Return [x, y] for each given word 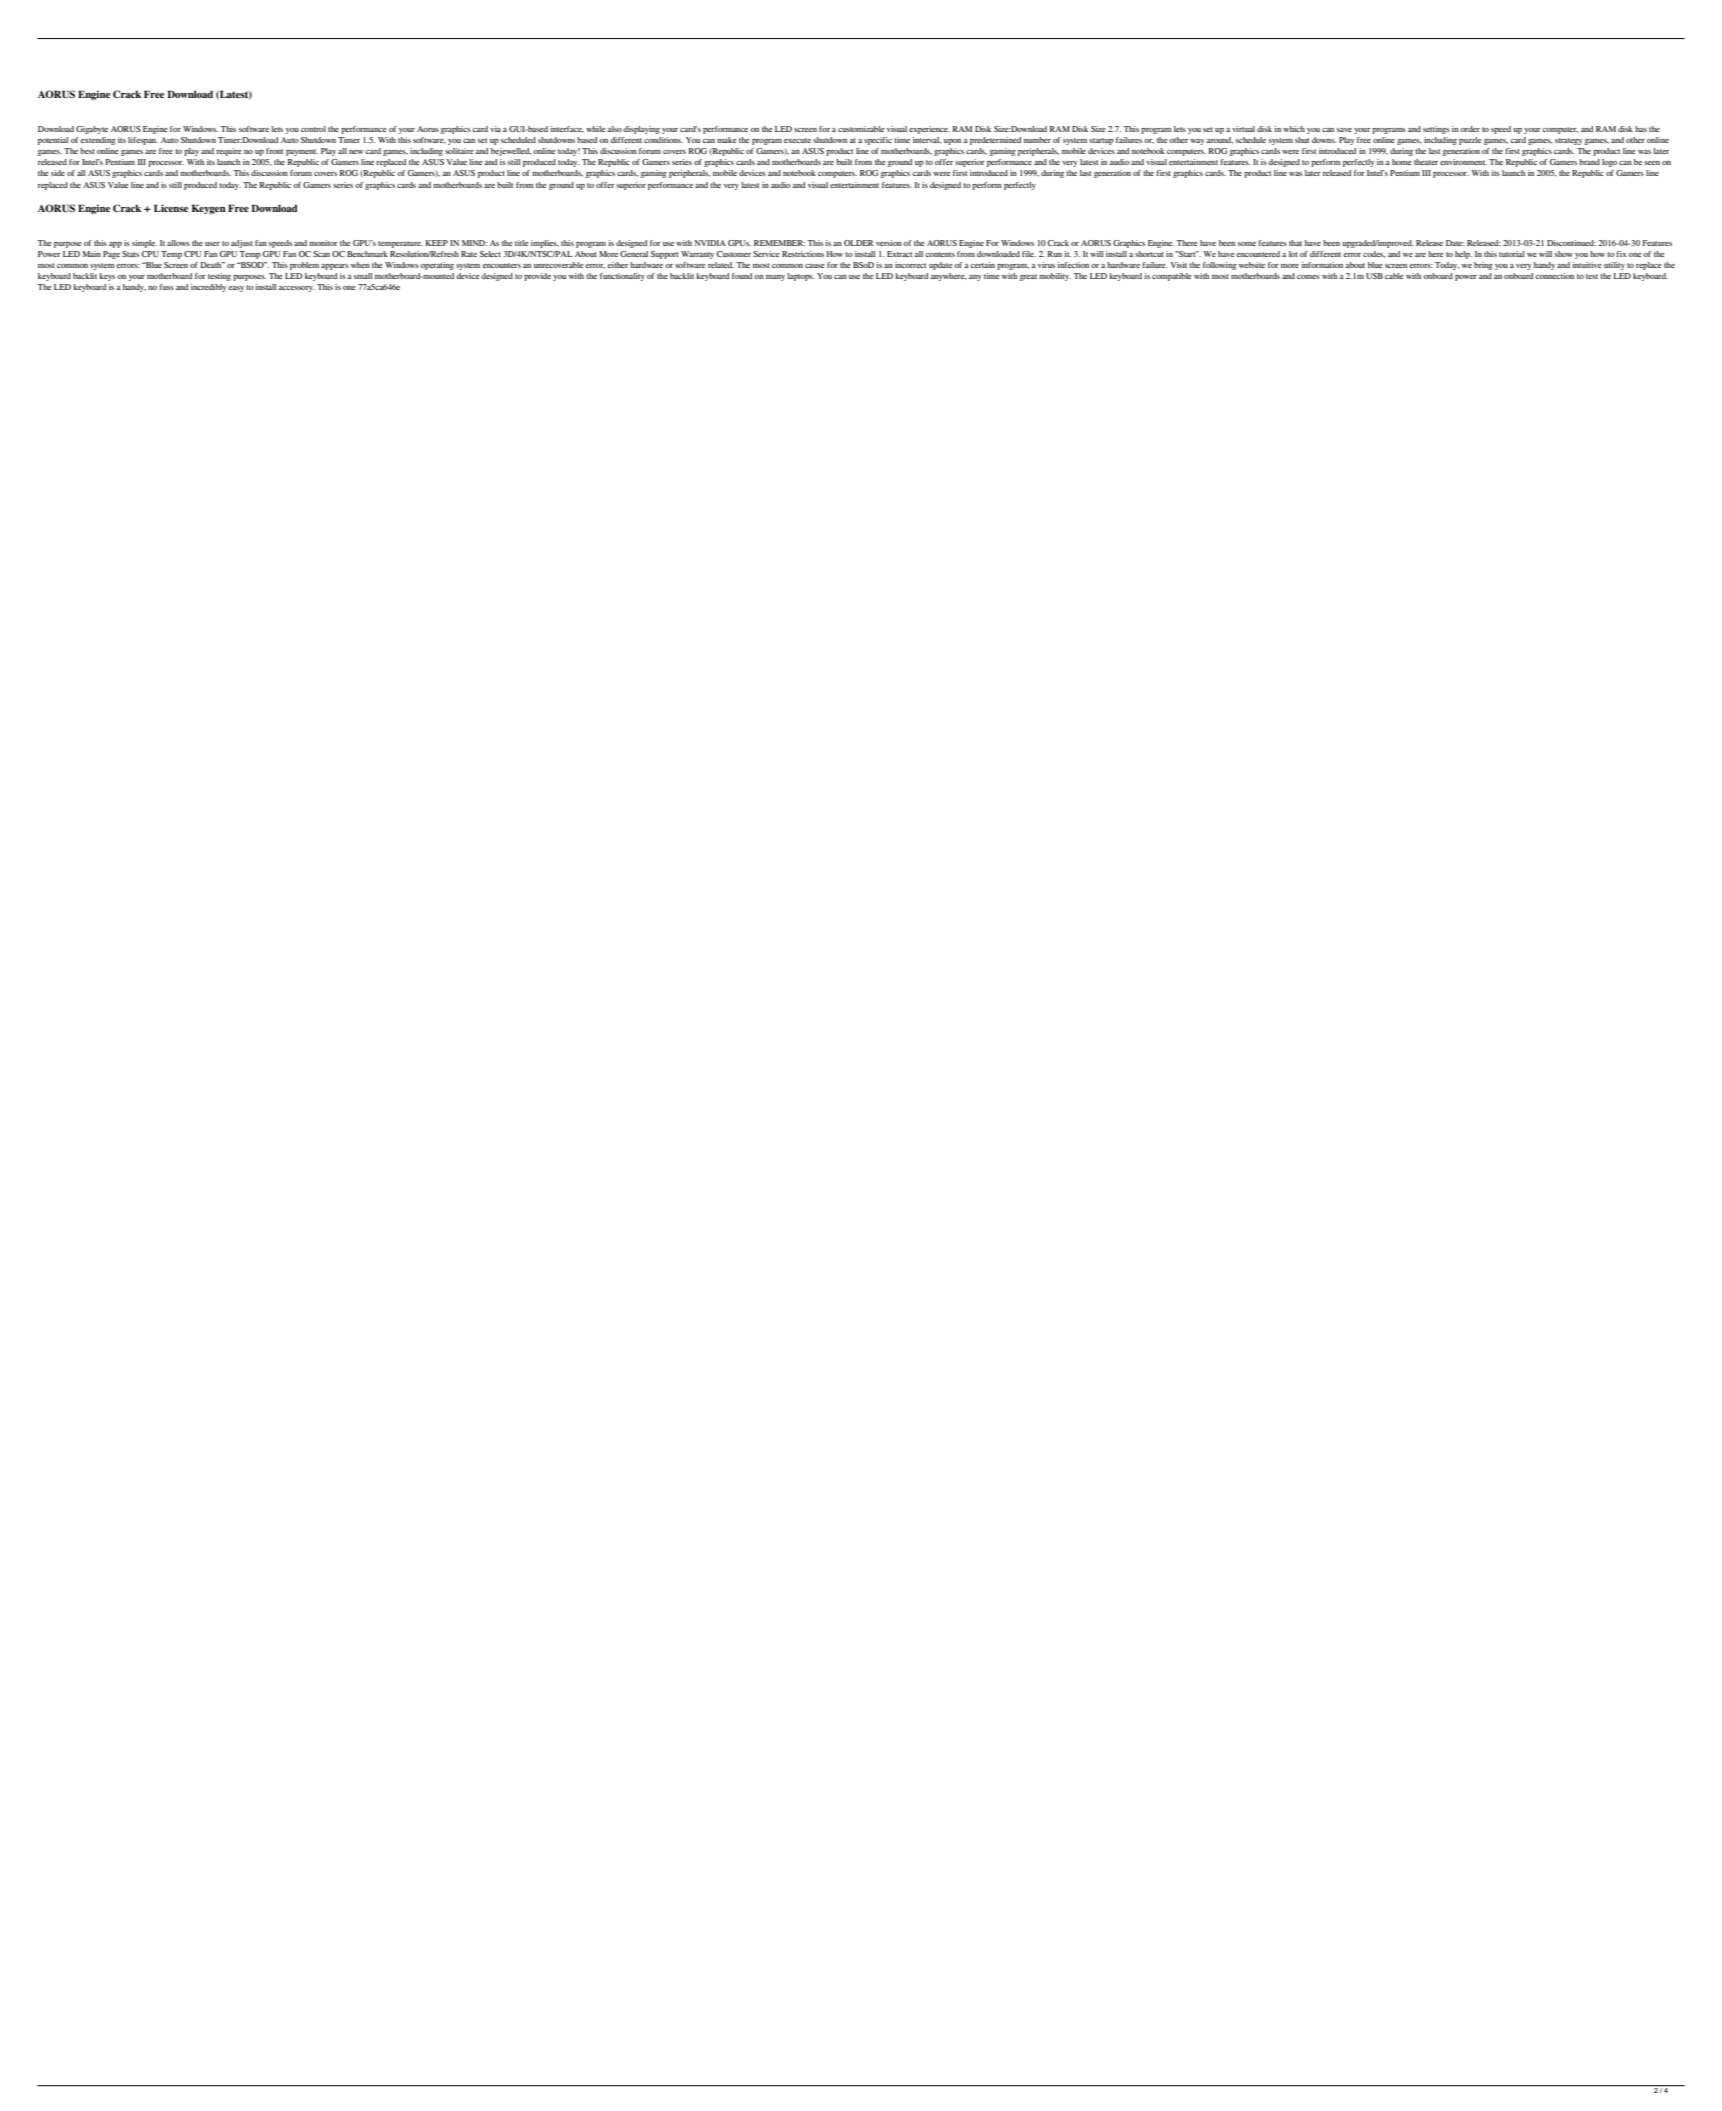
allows [178, 243]
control [313, 129]
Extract [899, 254]
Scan [321, 254]
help [1463, 255]
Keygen [208, 209]
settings [1436, 130]
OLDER [858, 243]
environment [1463, 162]
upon [952, 142]
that [1295, 243]
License [171, 208]
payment [302, 152]
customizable [861, 129]
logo [1609, 163]
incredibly [209, 288]
